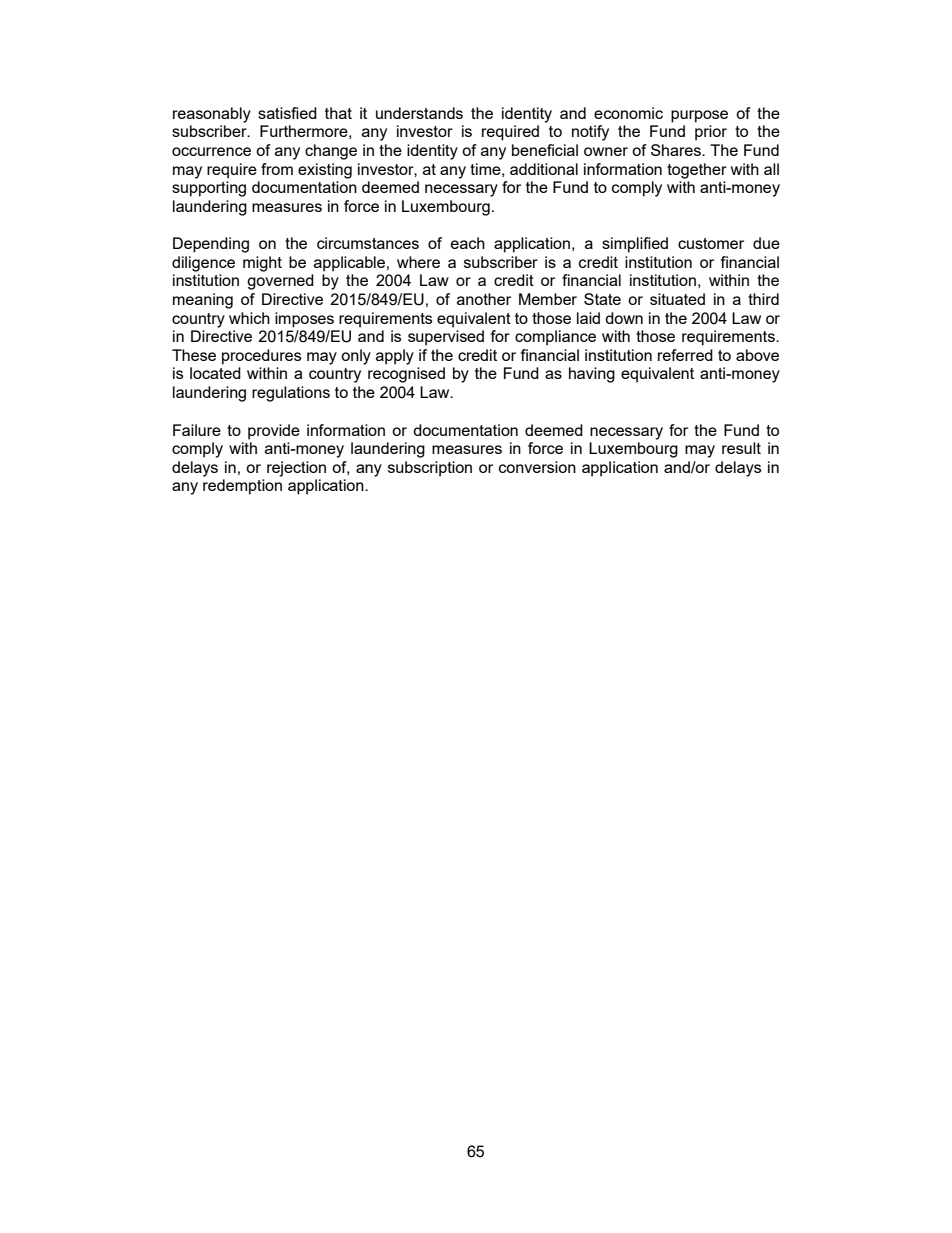 The width and height of the screenshot is (952, 1233). Describe the element at coordinates (296, 469) in the screenshot. I see `rejection` at that location.
